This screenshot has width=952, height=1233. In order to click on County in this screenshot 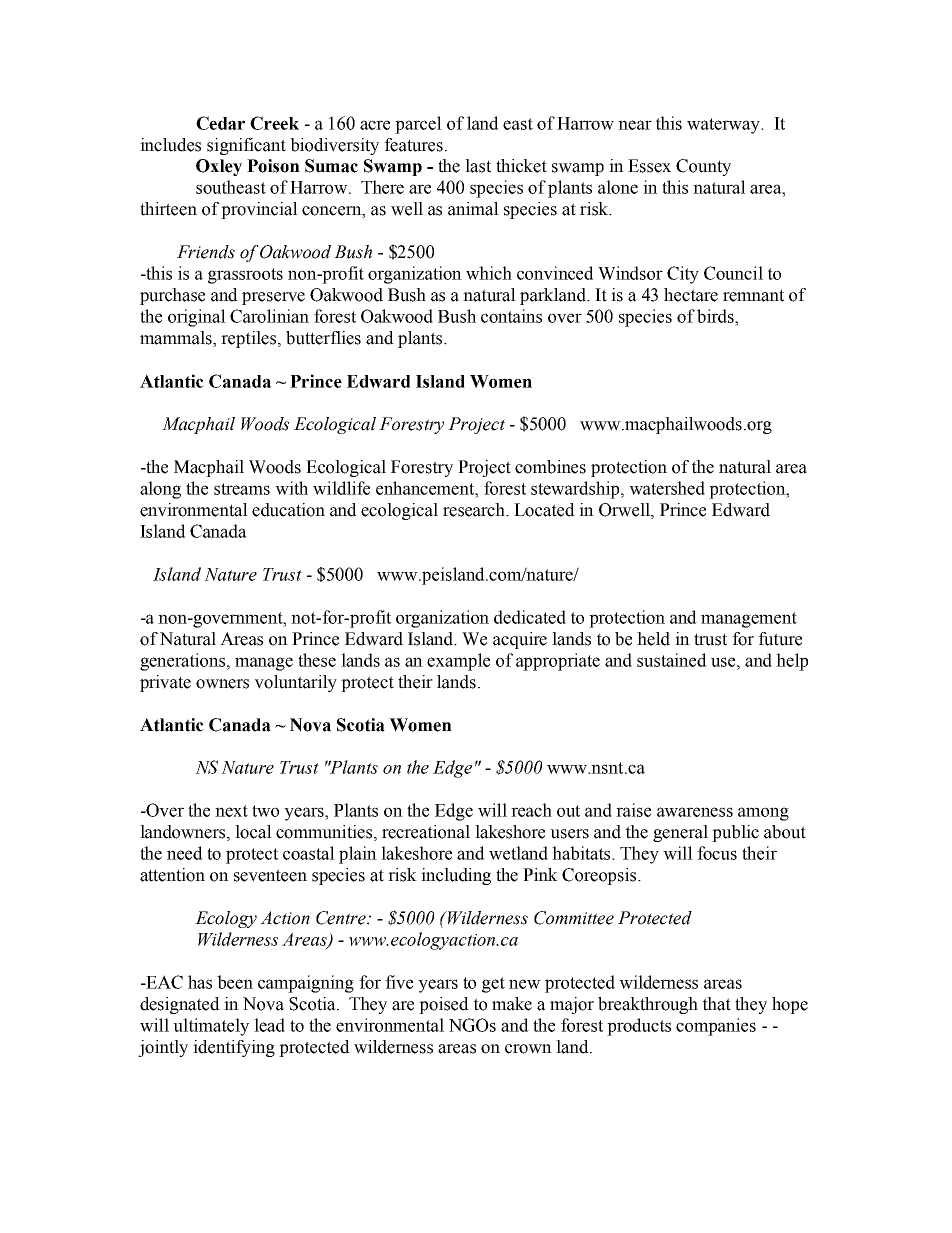, I will do `click(703, 167)`.
